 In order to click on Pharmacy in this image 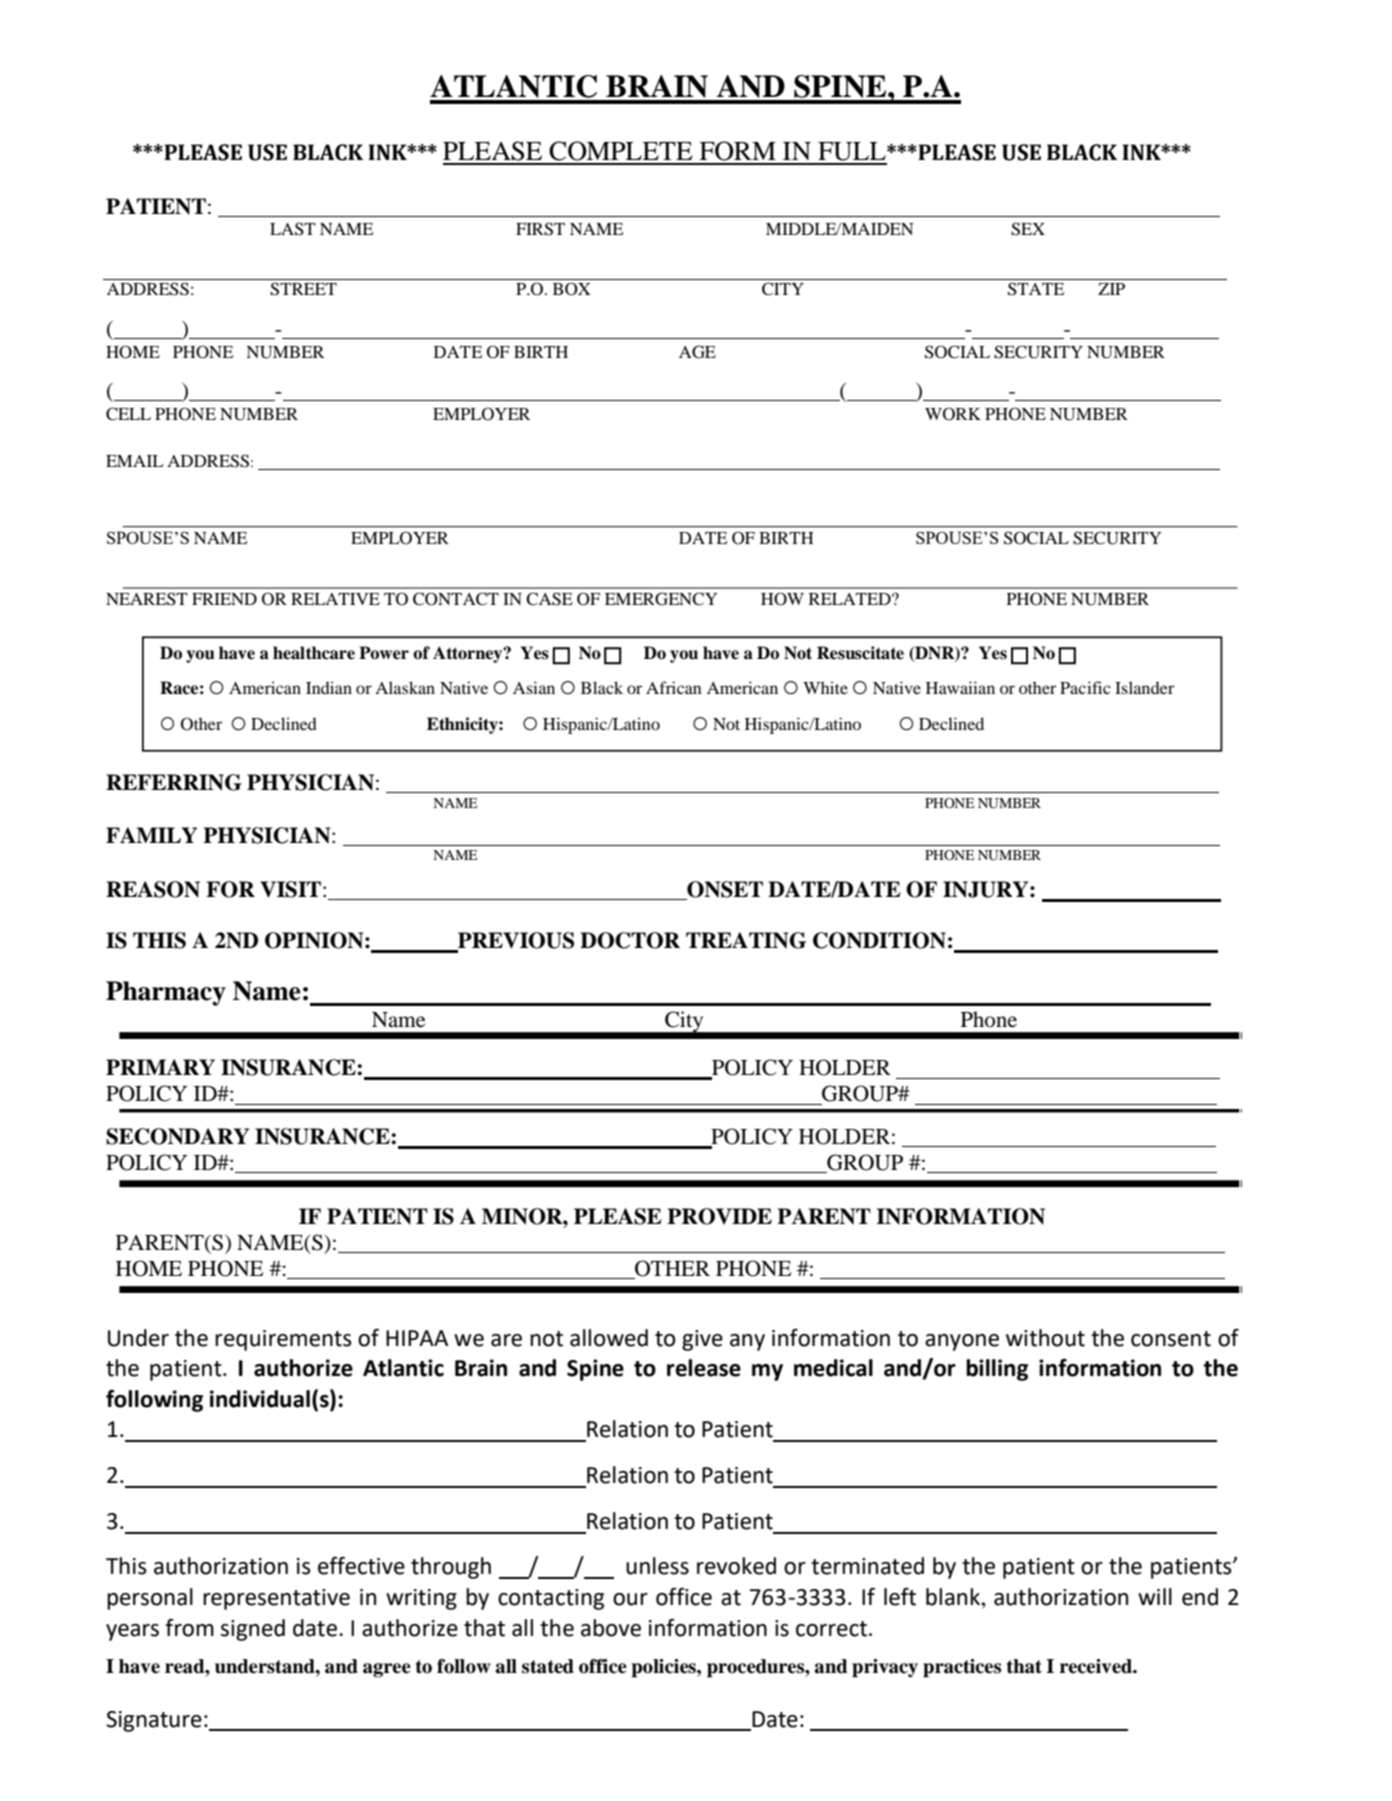, I will do `click(166, 993)`.
